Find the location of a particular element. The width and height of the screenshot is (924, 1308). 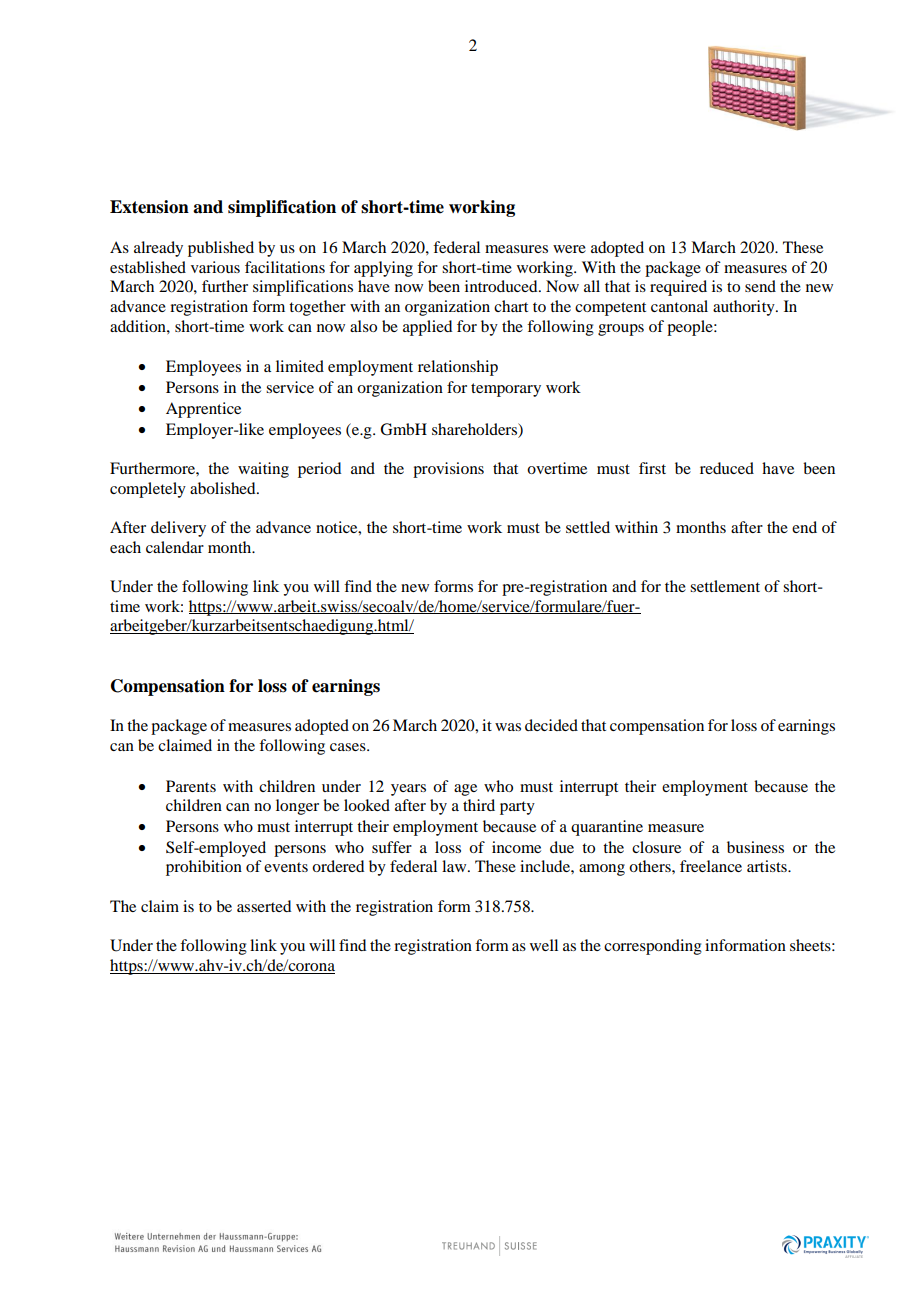

delivery is located at coordinates (178, 529).
